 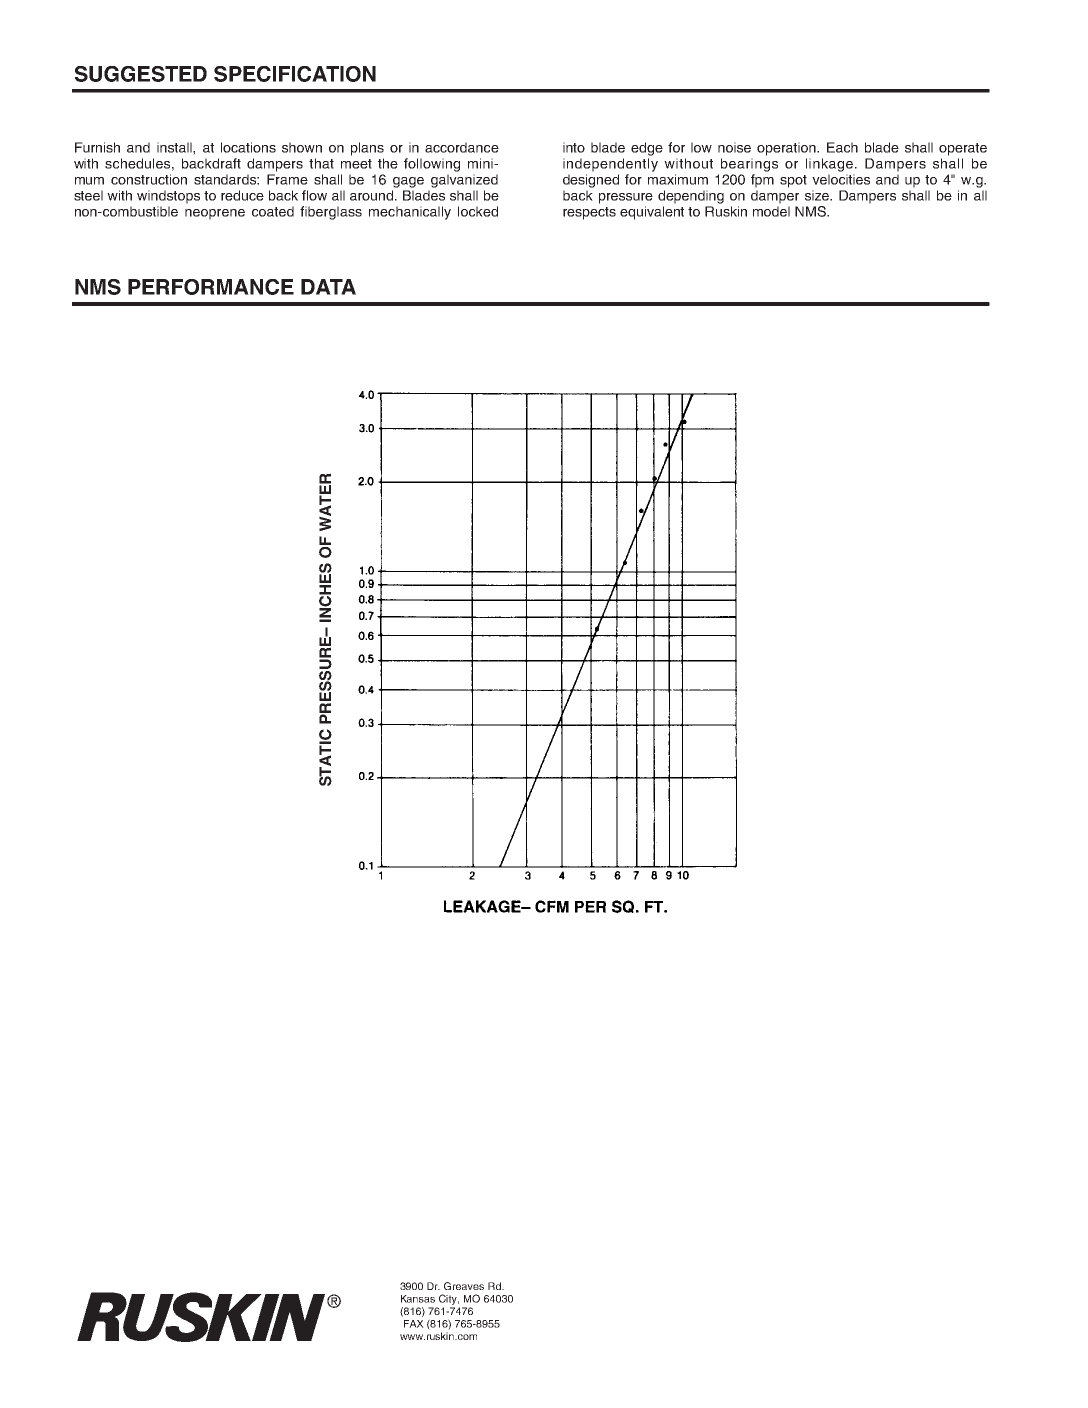 I want to click on equivalent, so click(x=652, y=213).
